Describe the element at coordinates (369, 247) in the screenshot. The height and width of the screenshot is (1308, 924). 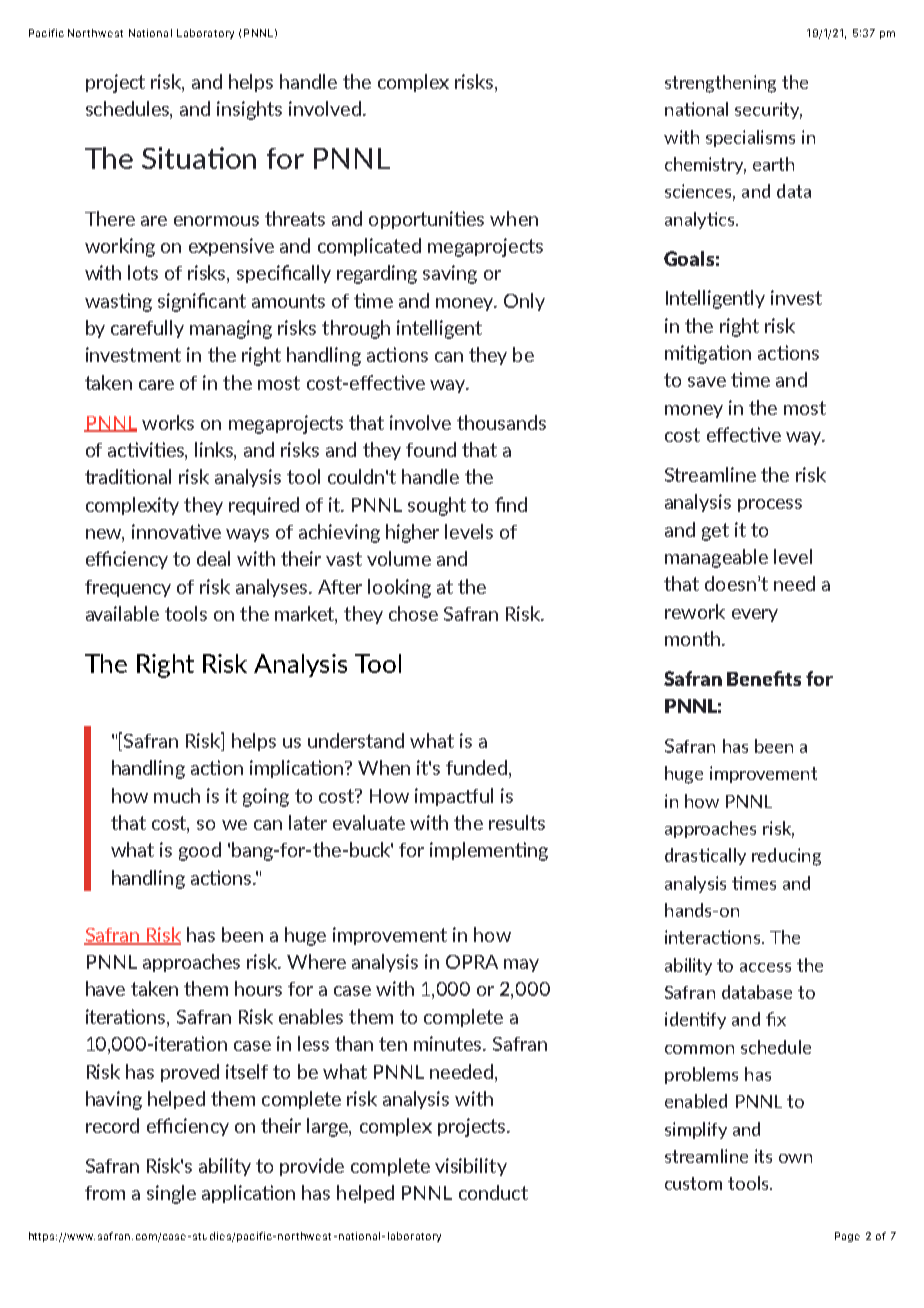
I see `complicated` at that location.
